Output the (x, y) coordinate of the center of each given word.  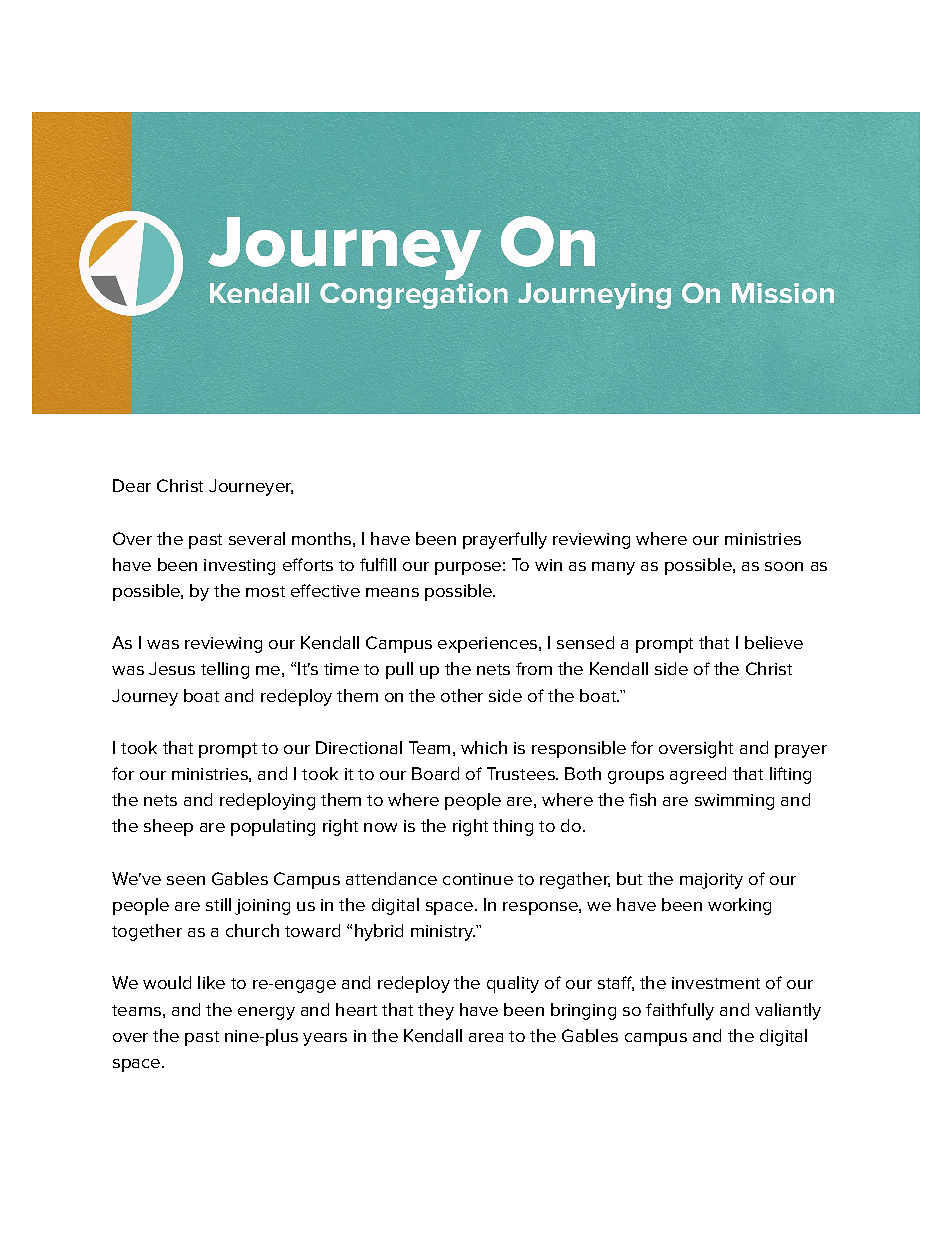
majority (711, 881)
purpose (468, 568)
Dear (132, 485)
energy (266, 1013)
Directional (359, 747)
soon (784, 566)
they (436, 1011)
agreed (698, 775)
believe (774, 642)
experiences (487, 645)
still (218, 904)
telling (225, 670)
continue (478, 879)
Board (435, 773)
